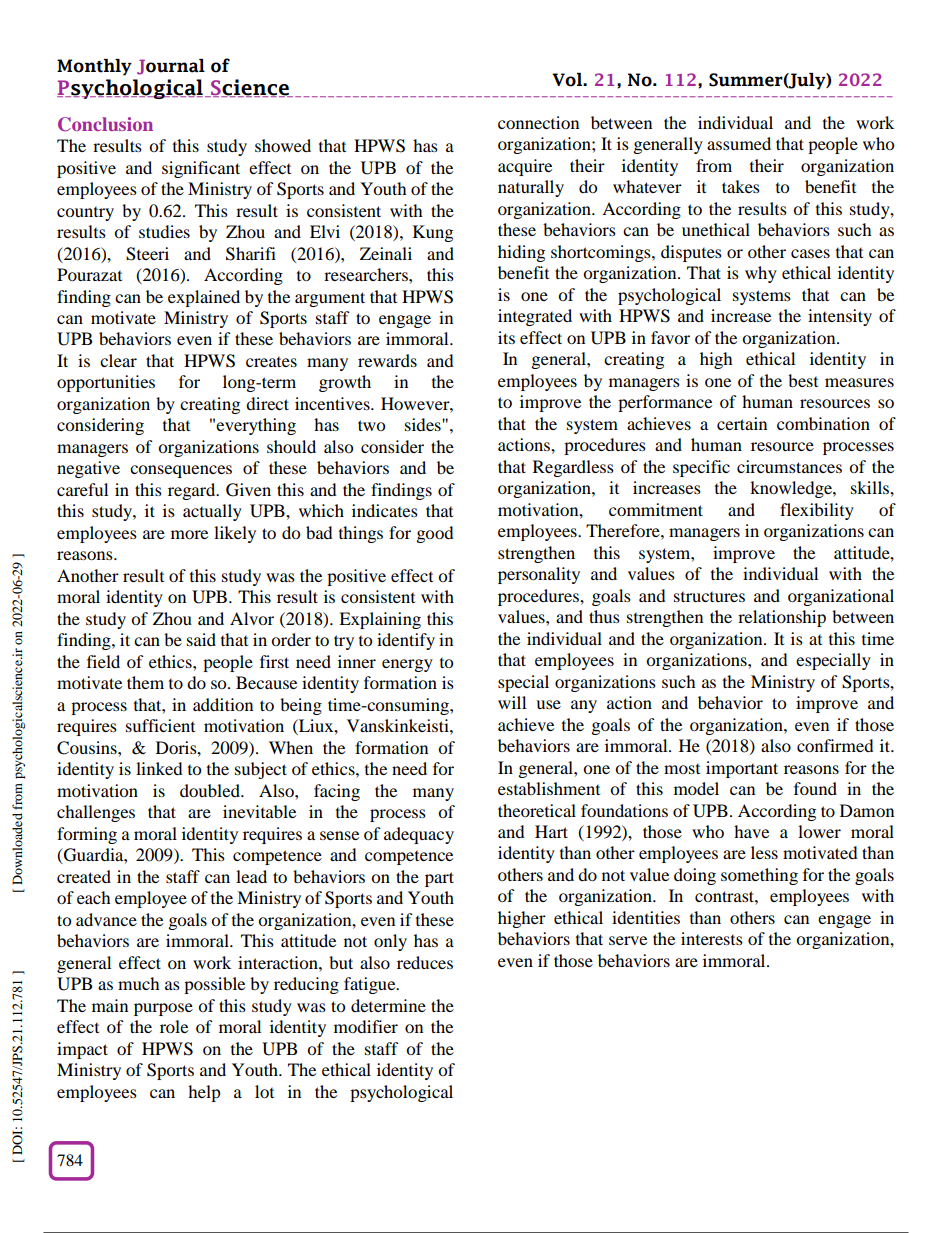 The height and width of the page is (1233, 952). I want to click on modifier, so click(366, 1026).
